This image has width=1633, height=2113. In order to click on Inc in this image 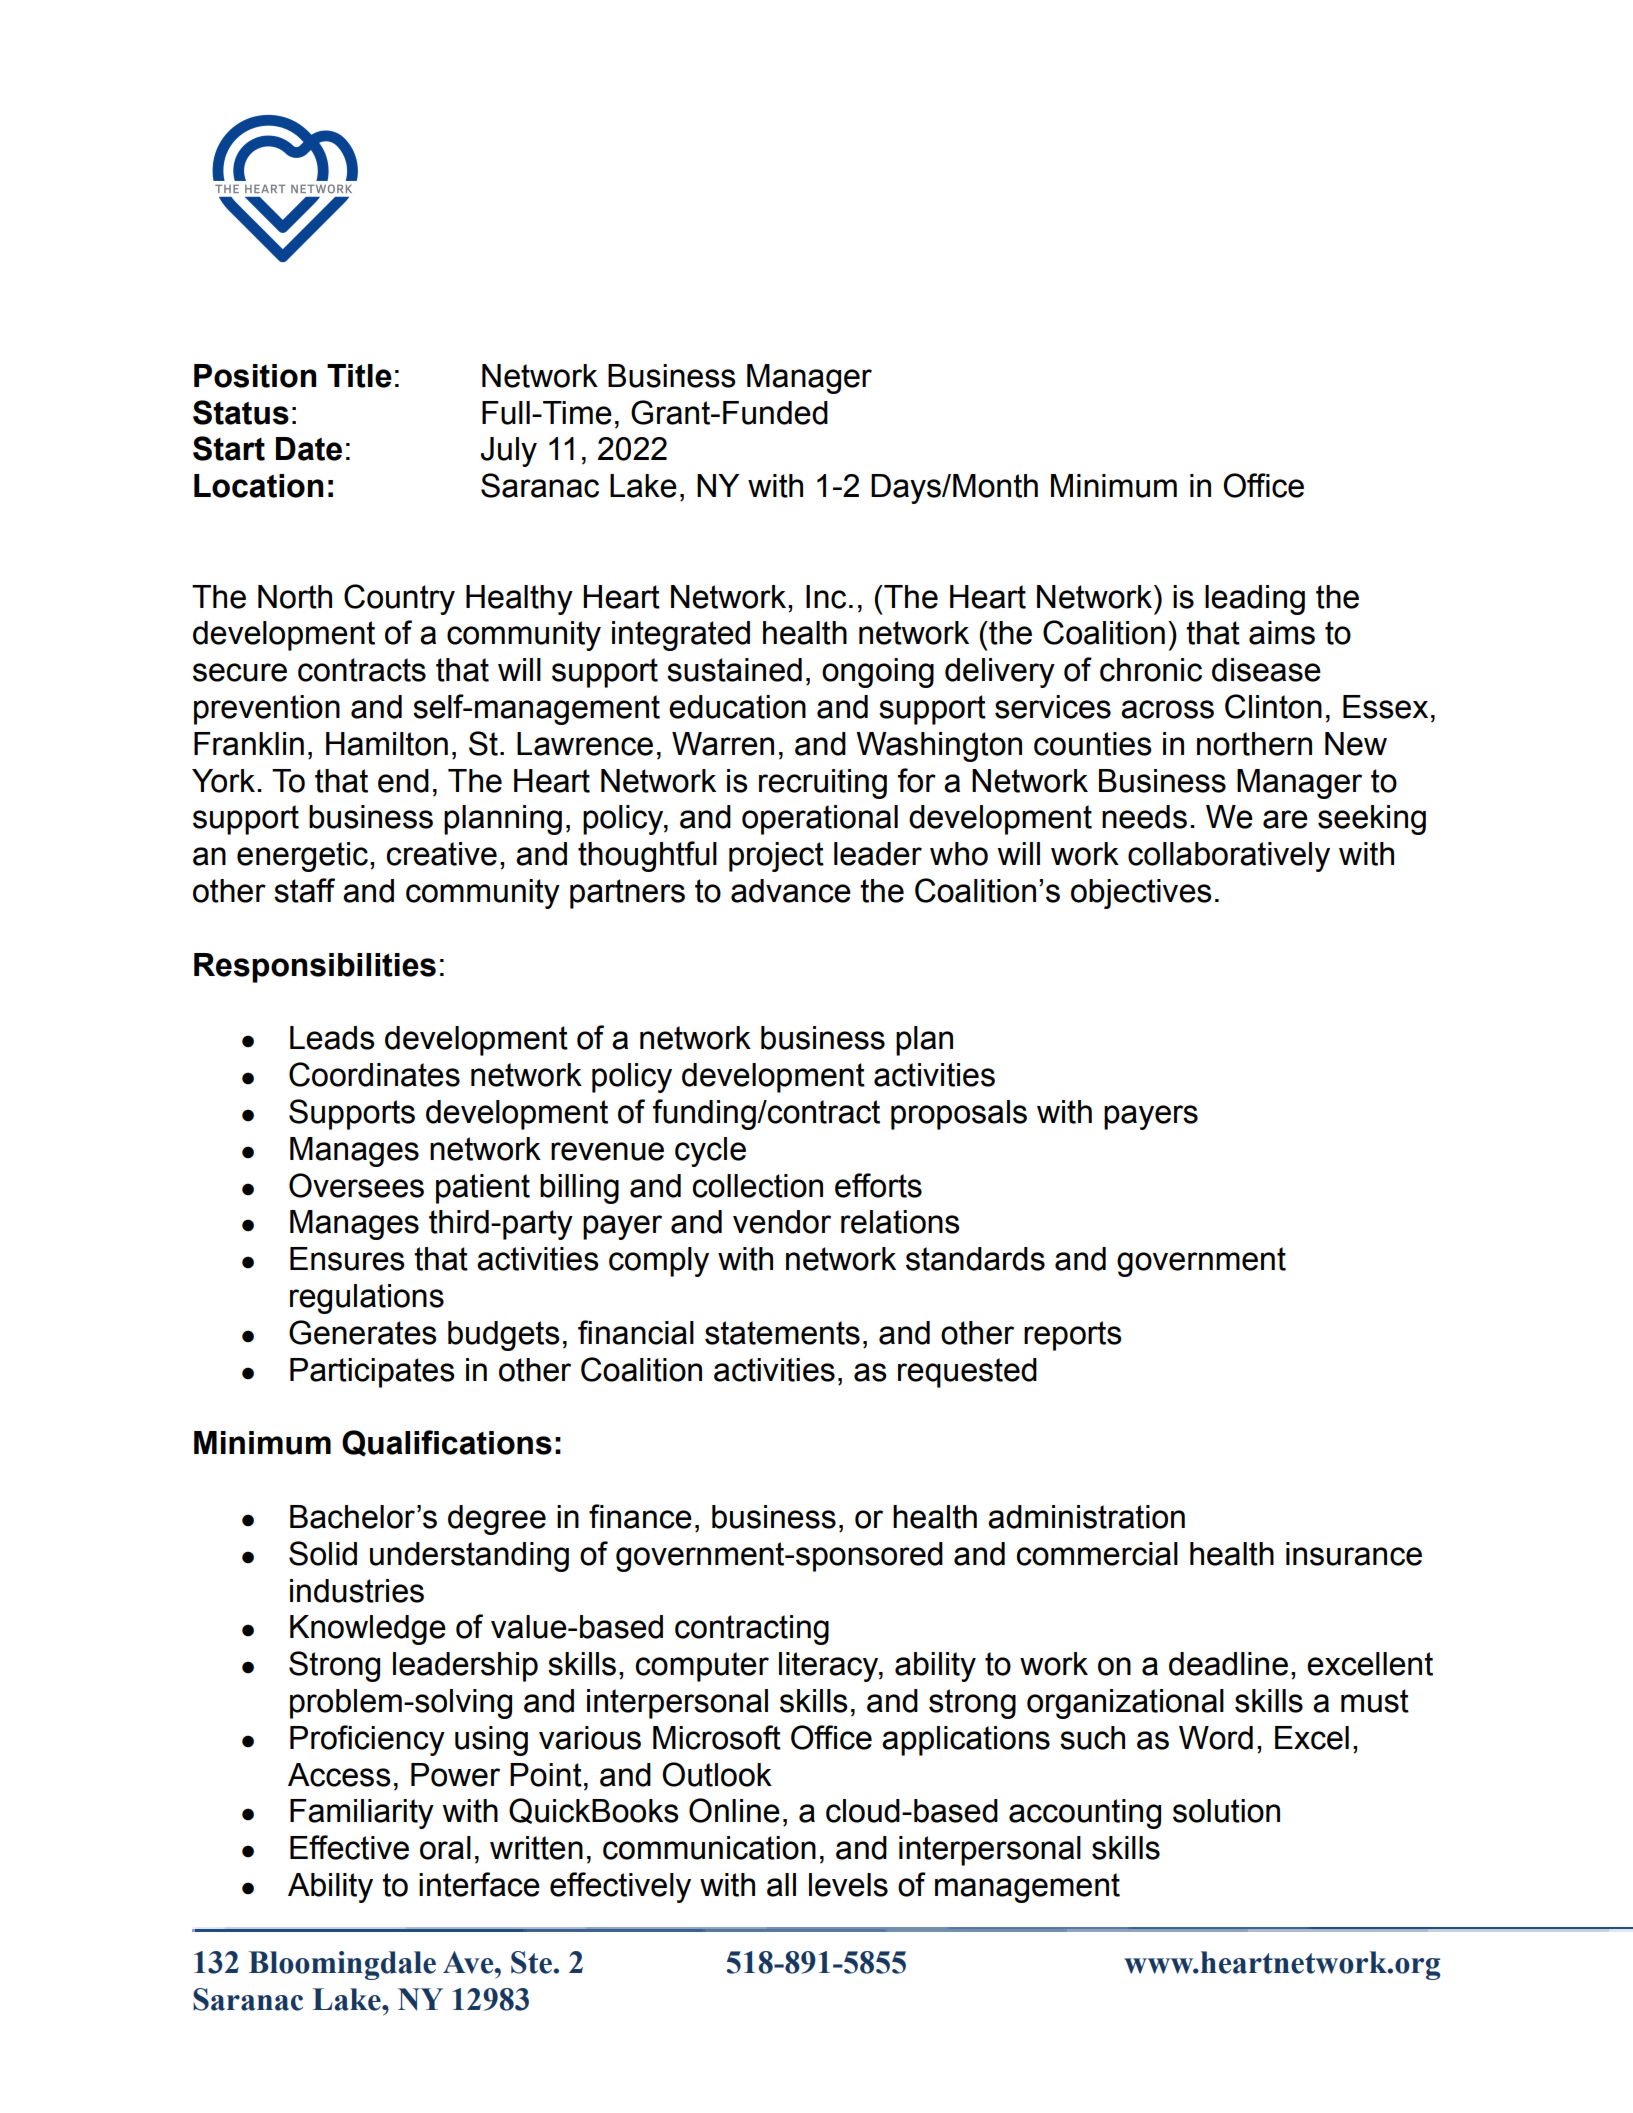, I will do `click(826, 597)`.
